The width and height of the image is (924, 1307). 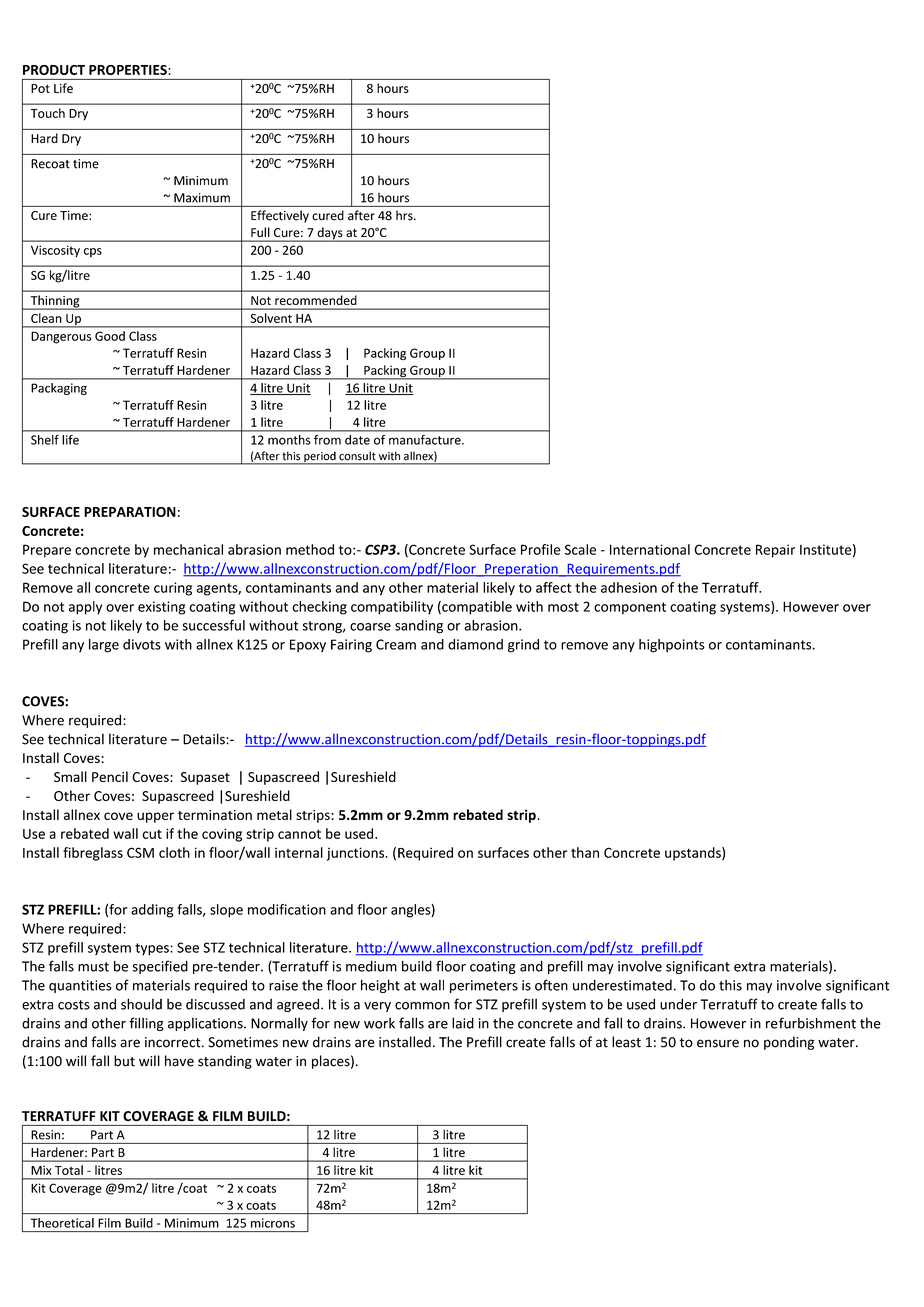 What do you see at coordinates (110, 336) in the image?
I see `Good` at bounding box center [110, 336].
